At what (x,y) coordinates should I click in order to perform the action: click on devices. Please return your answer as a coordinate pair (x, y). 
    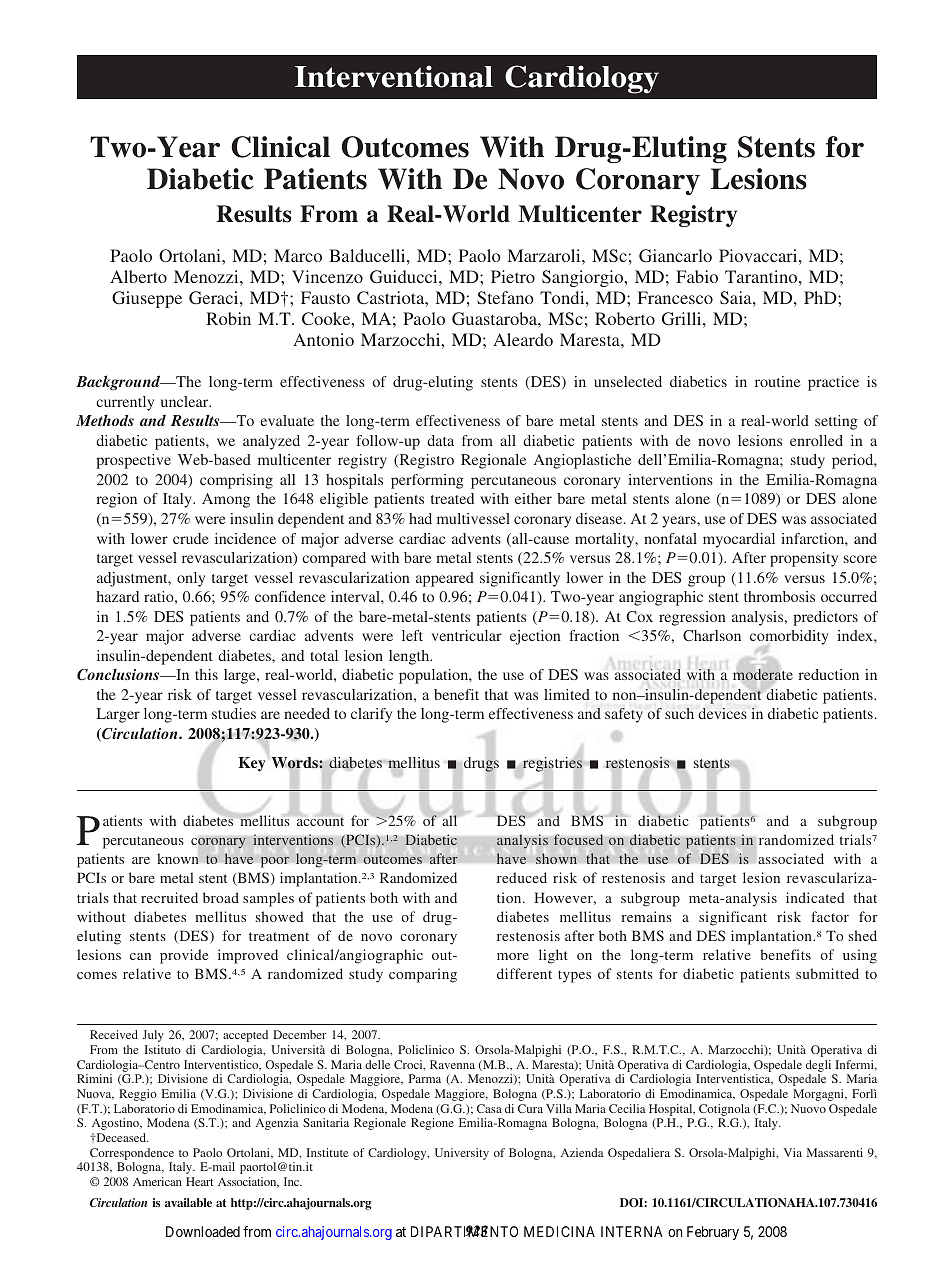
    Looking at the image, I should click on (722, 713).
